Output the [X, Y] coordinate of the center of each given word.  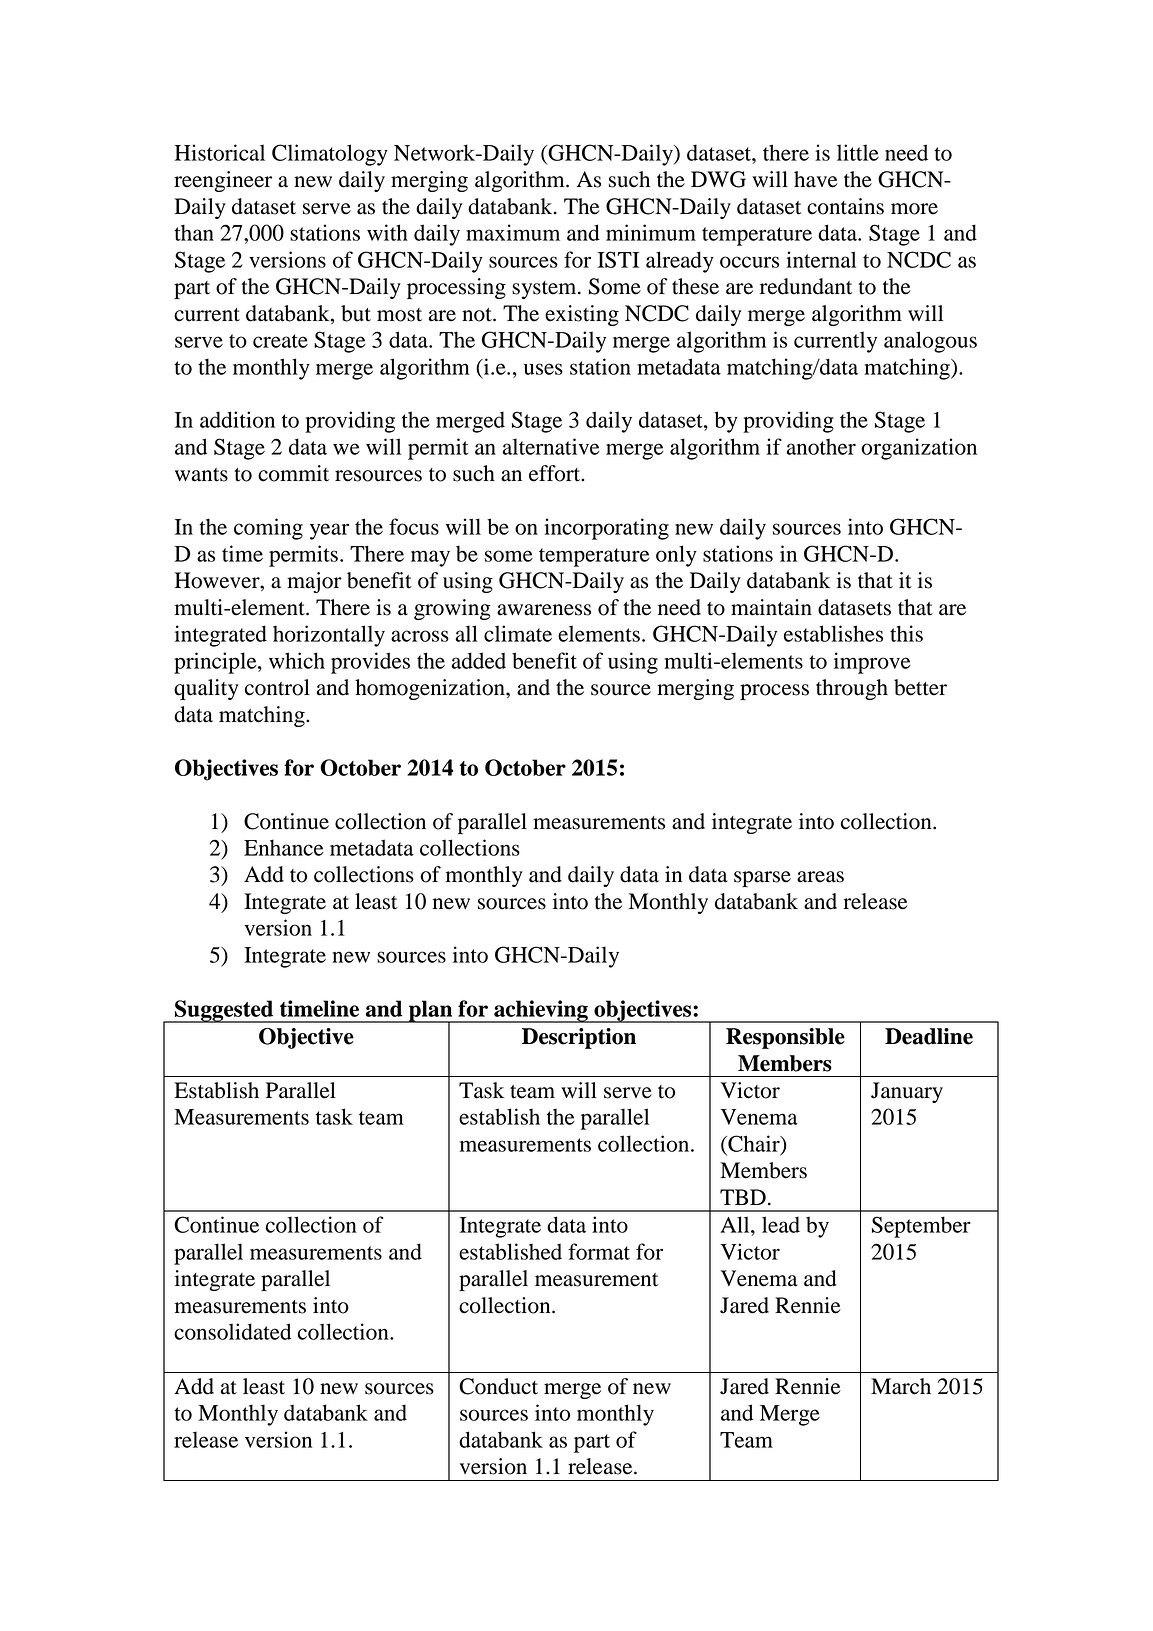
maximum [513, 232]
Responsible [785, 1038]
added [479, 660]
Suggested [224, 1011]
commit [293, 473]
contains [845, 206]
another [821, 447]
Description [579, 1038]
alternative [551, 446]
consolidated [232, 1331]
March [901, 1386]
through [852, 689]
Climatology [330, 155]
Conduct [498, 1386]
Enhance [284, 847]
